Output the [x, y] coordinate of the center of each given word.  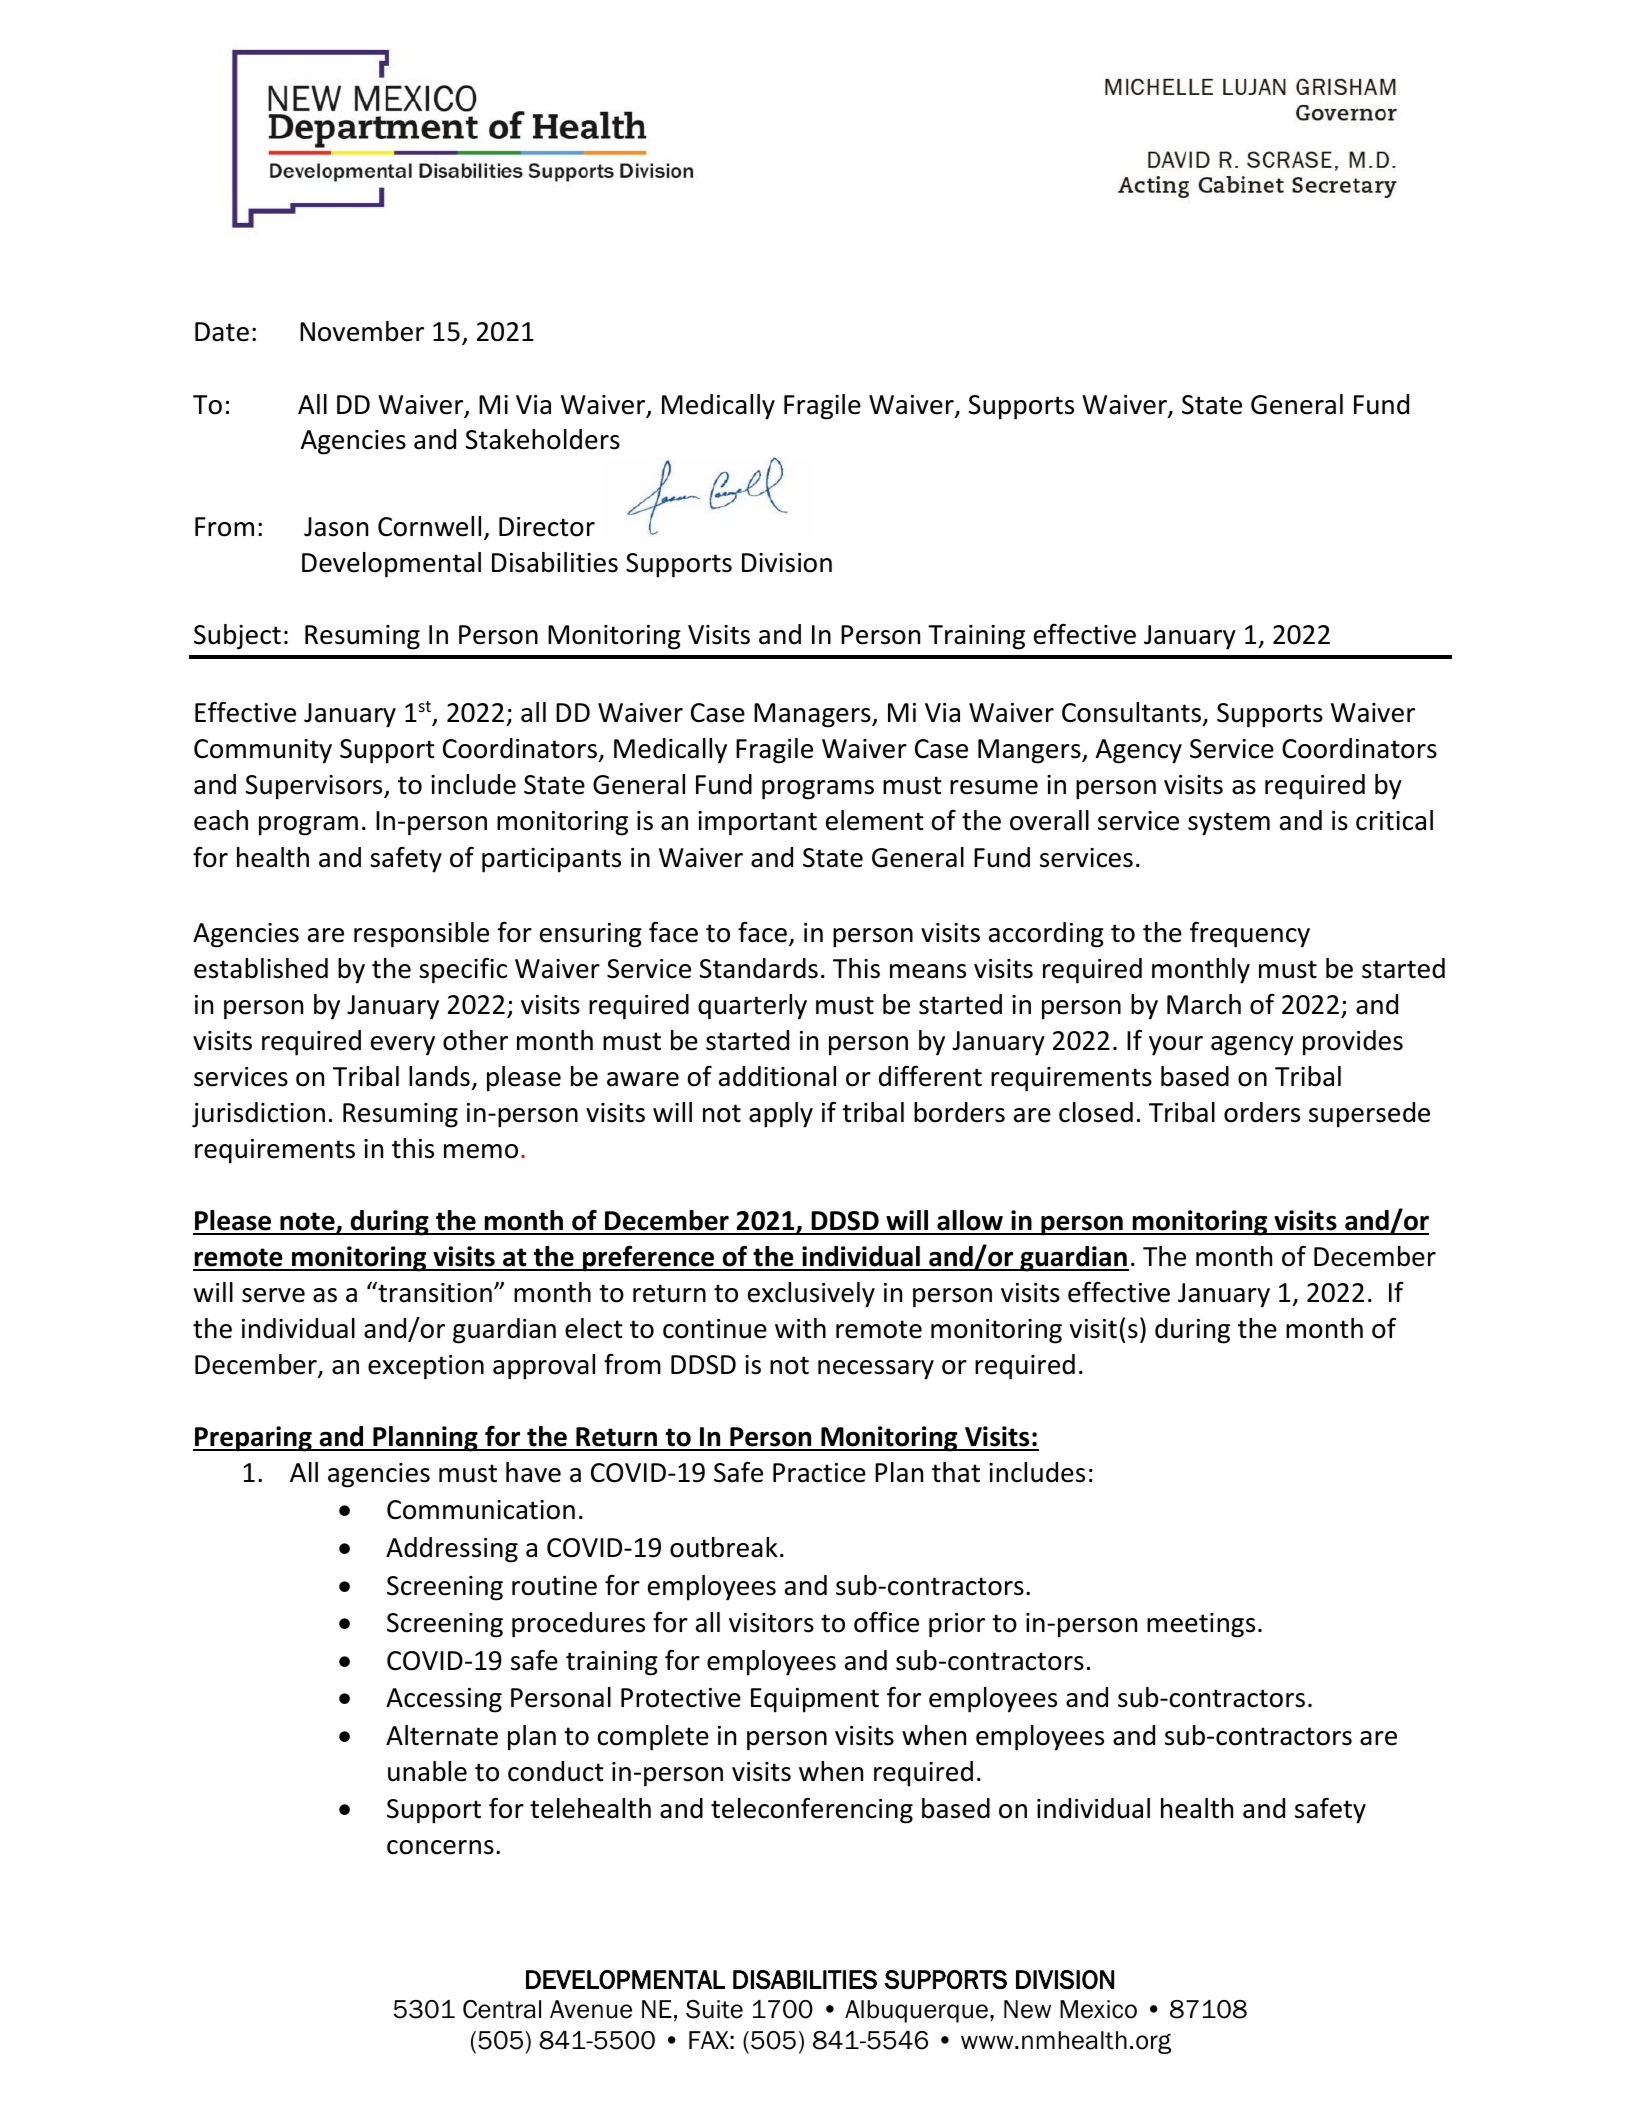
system [1229, 824]
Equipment [815, 1700]
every [403, 1046]
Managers [813, 715]
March [1204, 1004]
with [800, 1328]
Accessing [444, 1700]
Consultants [1132, 714]
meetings [1201, 1625]
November [362, 331]
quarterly [752, 1007]
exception [426, 1367]
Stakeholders [542, 439]
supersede [1369, 1115]
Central [502, 2009]
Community [263, 751]
